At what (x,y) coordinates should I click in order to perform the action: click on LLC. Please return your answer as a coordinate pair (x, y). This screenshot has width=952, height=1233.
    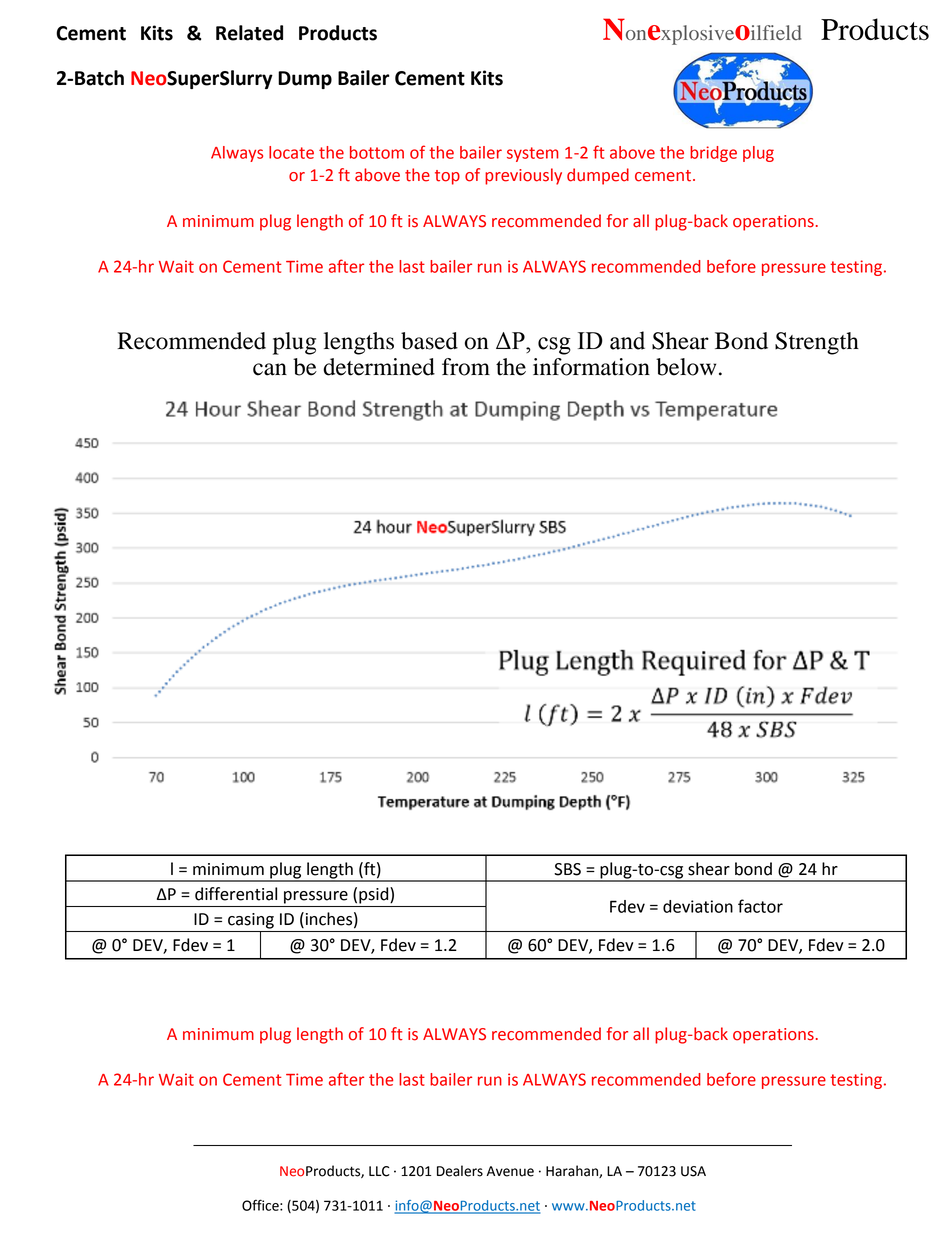
    Looking at the image, I should click on (379, 1171).
